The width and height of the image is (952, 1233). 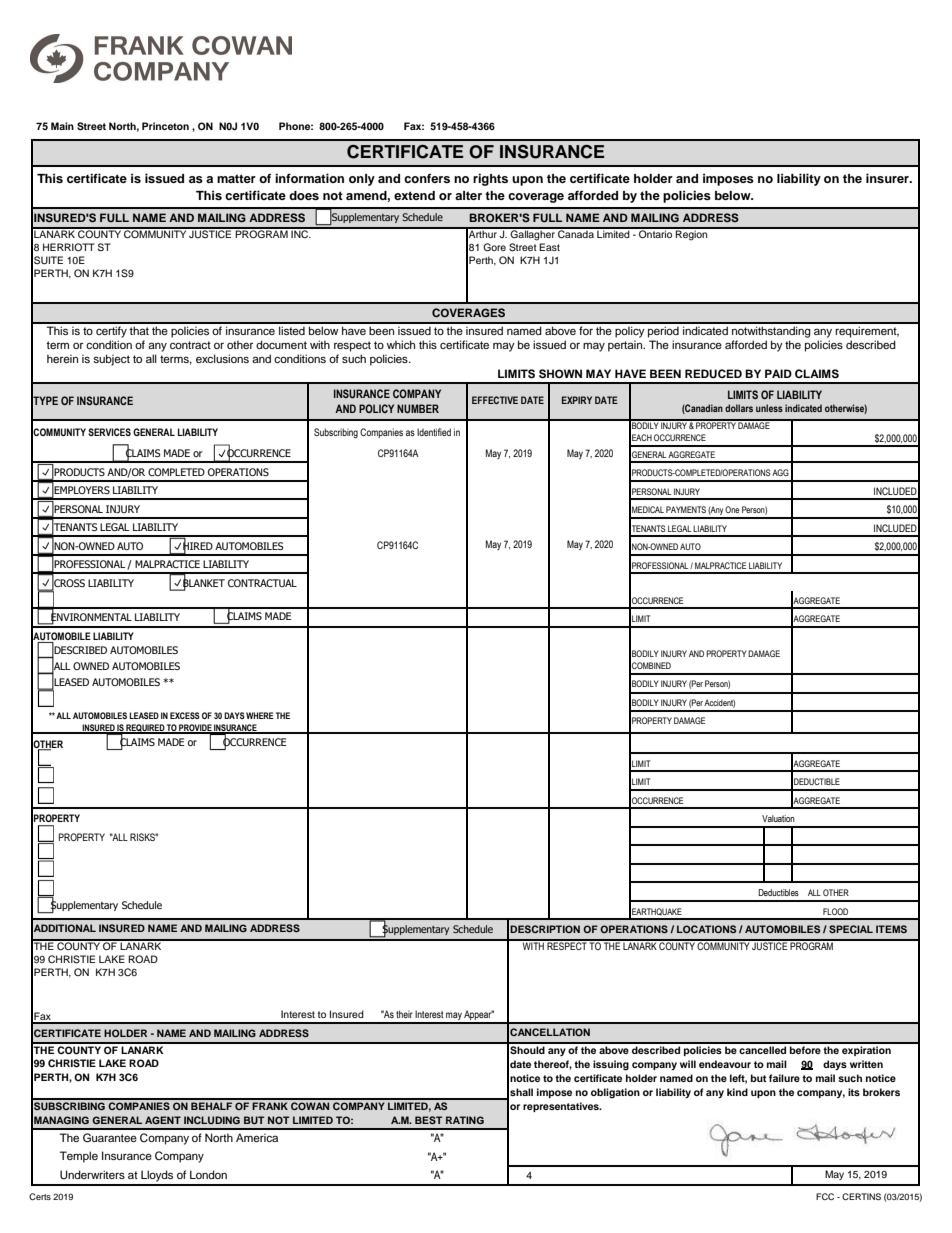 What do you see at coordinates (888, 178) in the image?
I see `insurer` at bounding box center [888, 178].
